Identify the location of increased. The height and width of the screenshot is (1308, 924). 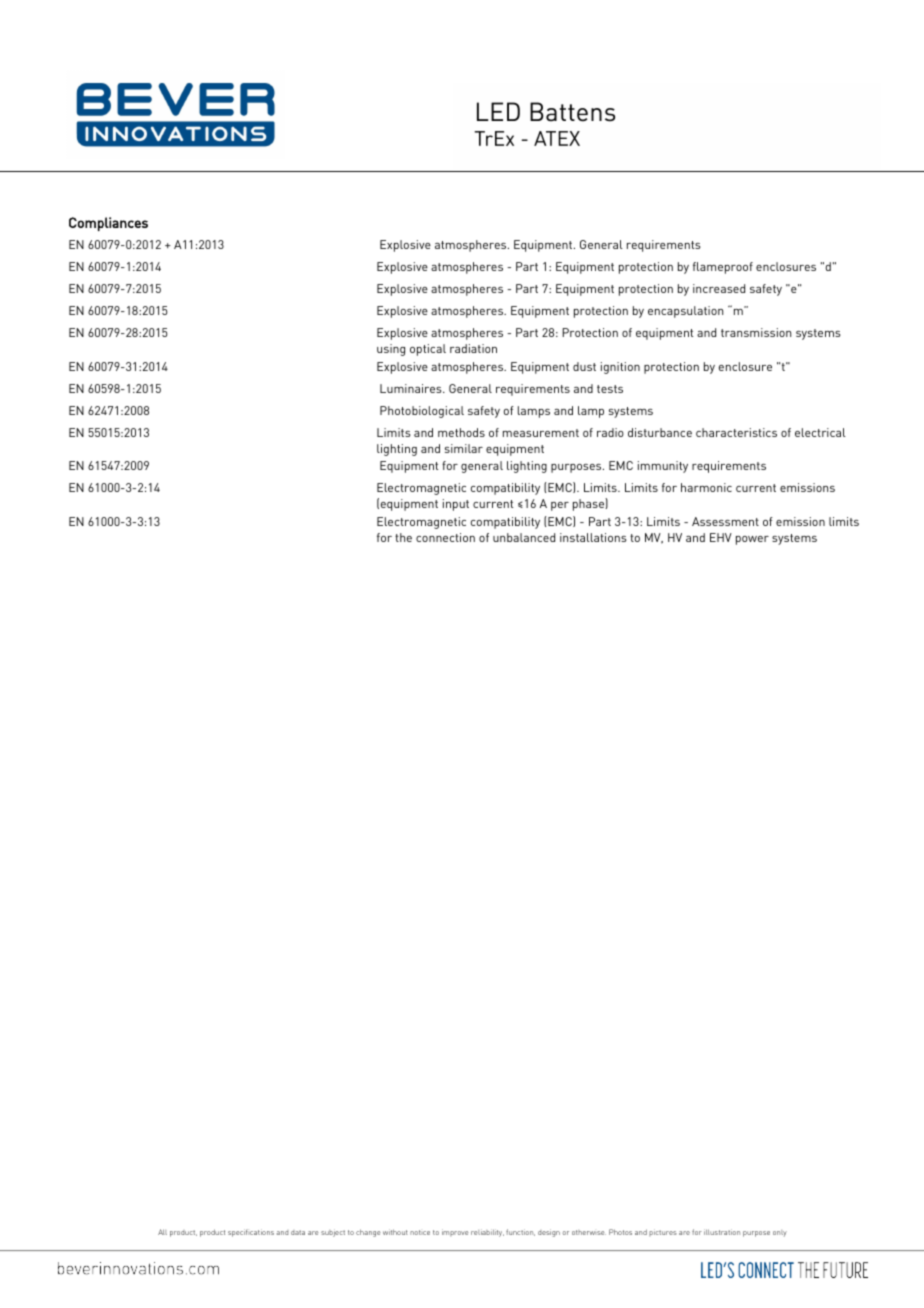
(719, 288).
